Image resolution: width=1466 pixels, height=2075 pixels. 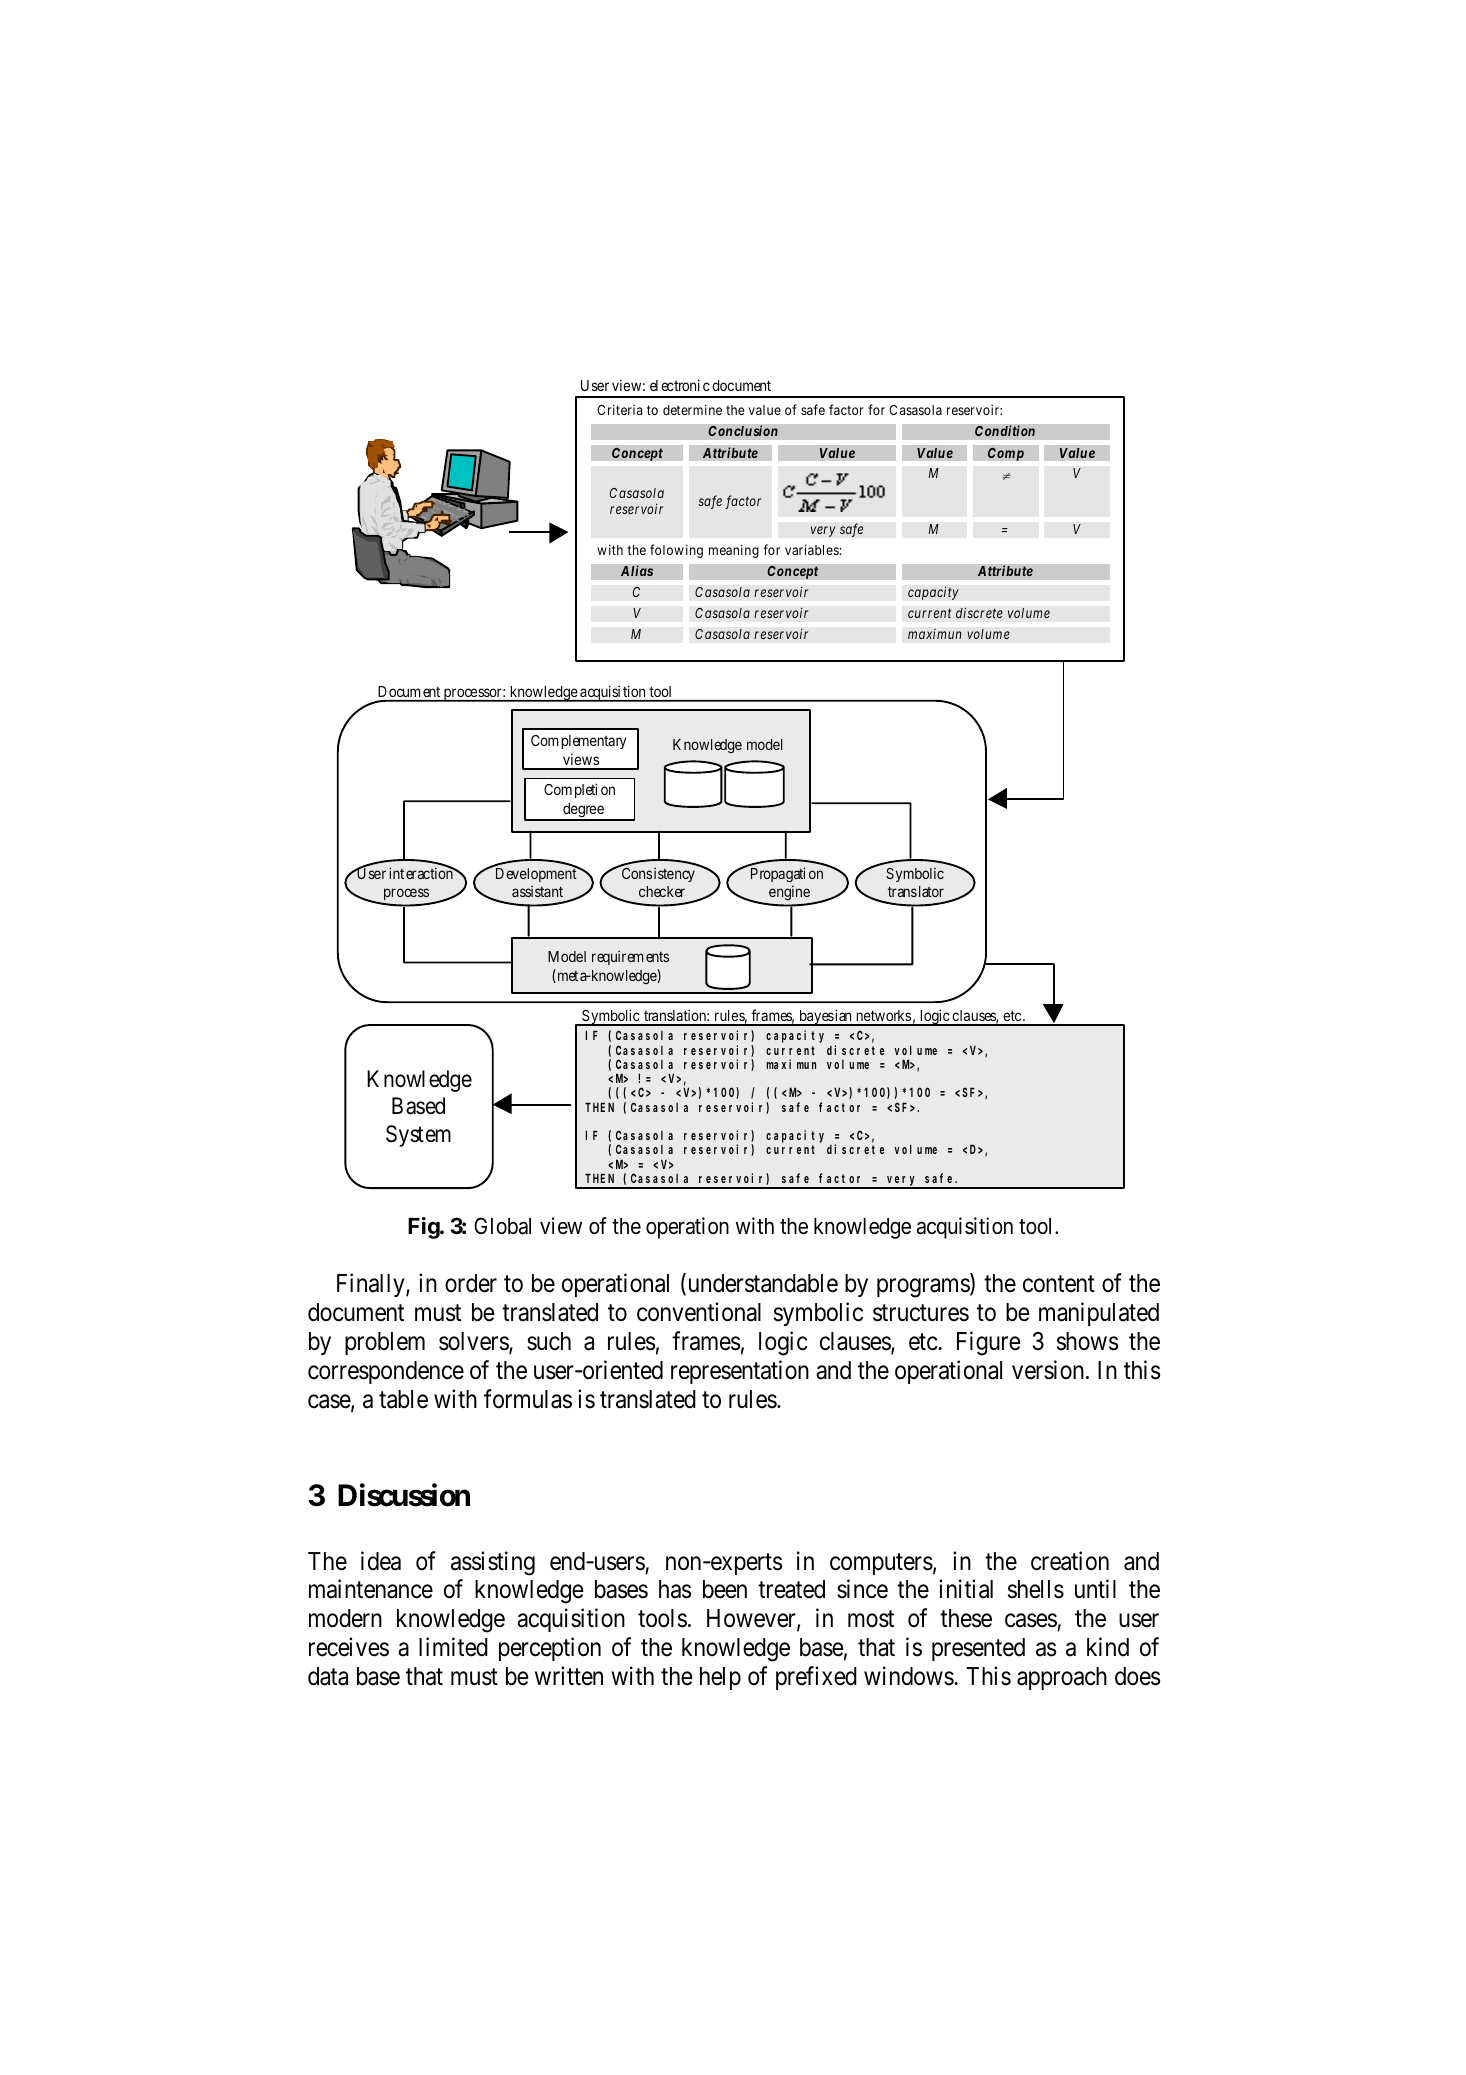 I want to click on representation, so click(x=740, y=1372).
